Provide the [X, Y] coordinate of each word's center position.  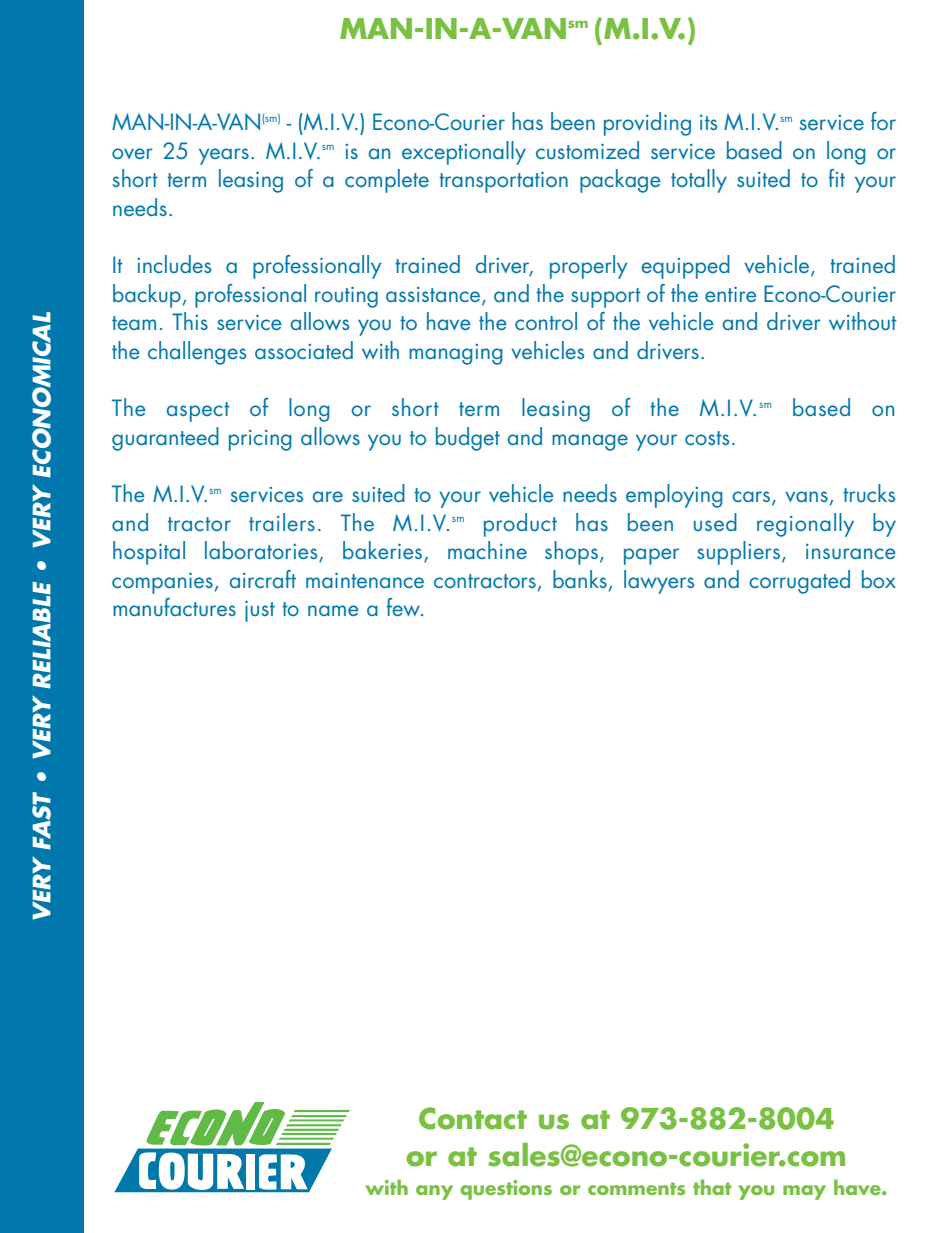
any [434, 1192]
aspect [198, 412]
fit [837, 178]
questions [506, 1190]
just [260, 611]
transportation [503, 182]
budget [468, 439]
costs [707, 438]
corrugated [799, 582]
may [804, 1192]
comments [636, 1188]
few [405, 607]
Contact [473, 1118]
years [224, 156]
